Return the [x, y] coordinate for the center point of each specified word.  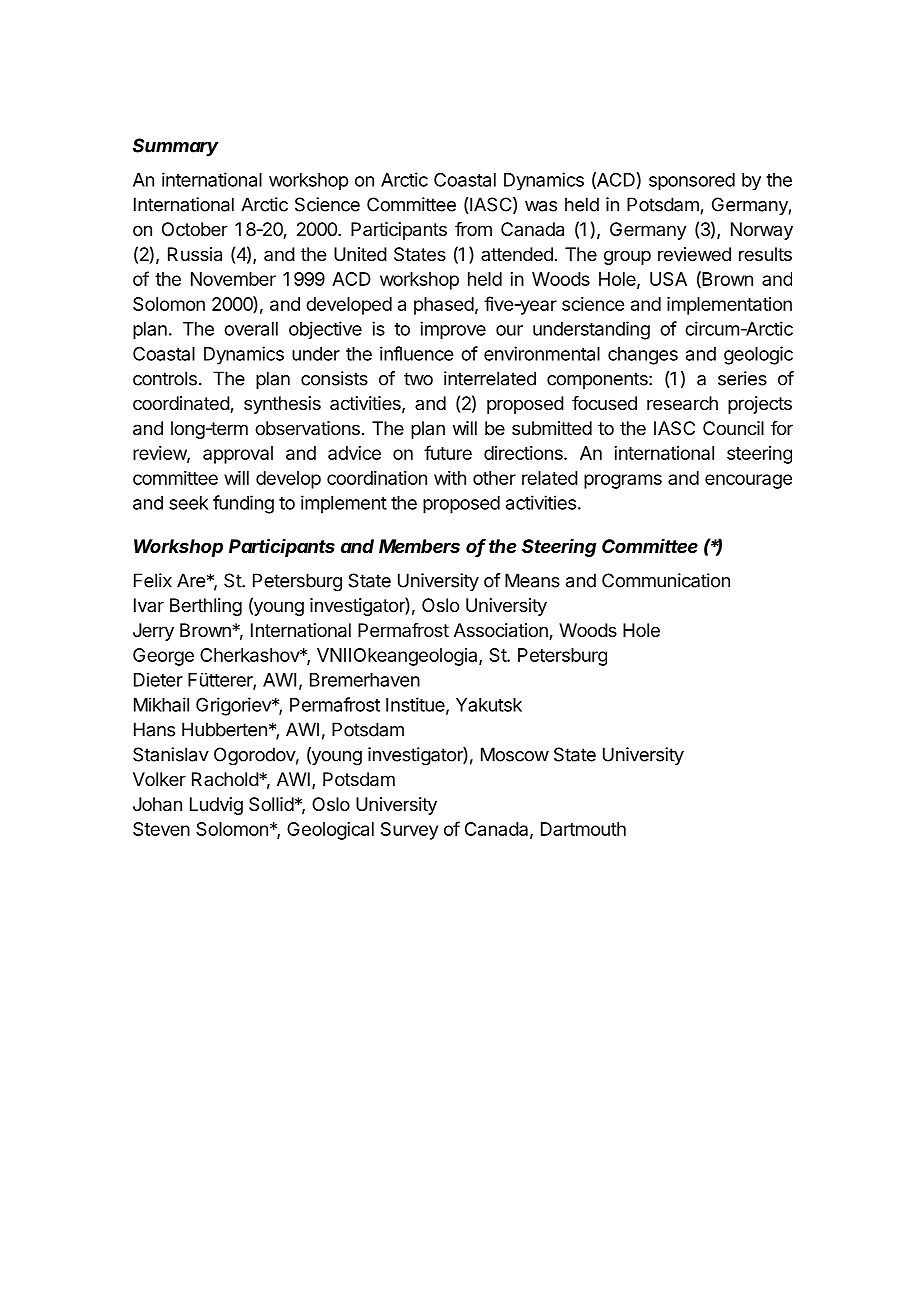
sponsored [692, 181]
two [418, 379]
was [541, 206]
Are [191, 580]
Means [532, 580]
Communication [666, 580]
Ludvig [216, 806]
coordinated [182, 404]
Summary [176, 147]
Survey [409, 831]
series [742, 378]
